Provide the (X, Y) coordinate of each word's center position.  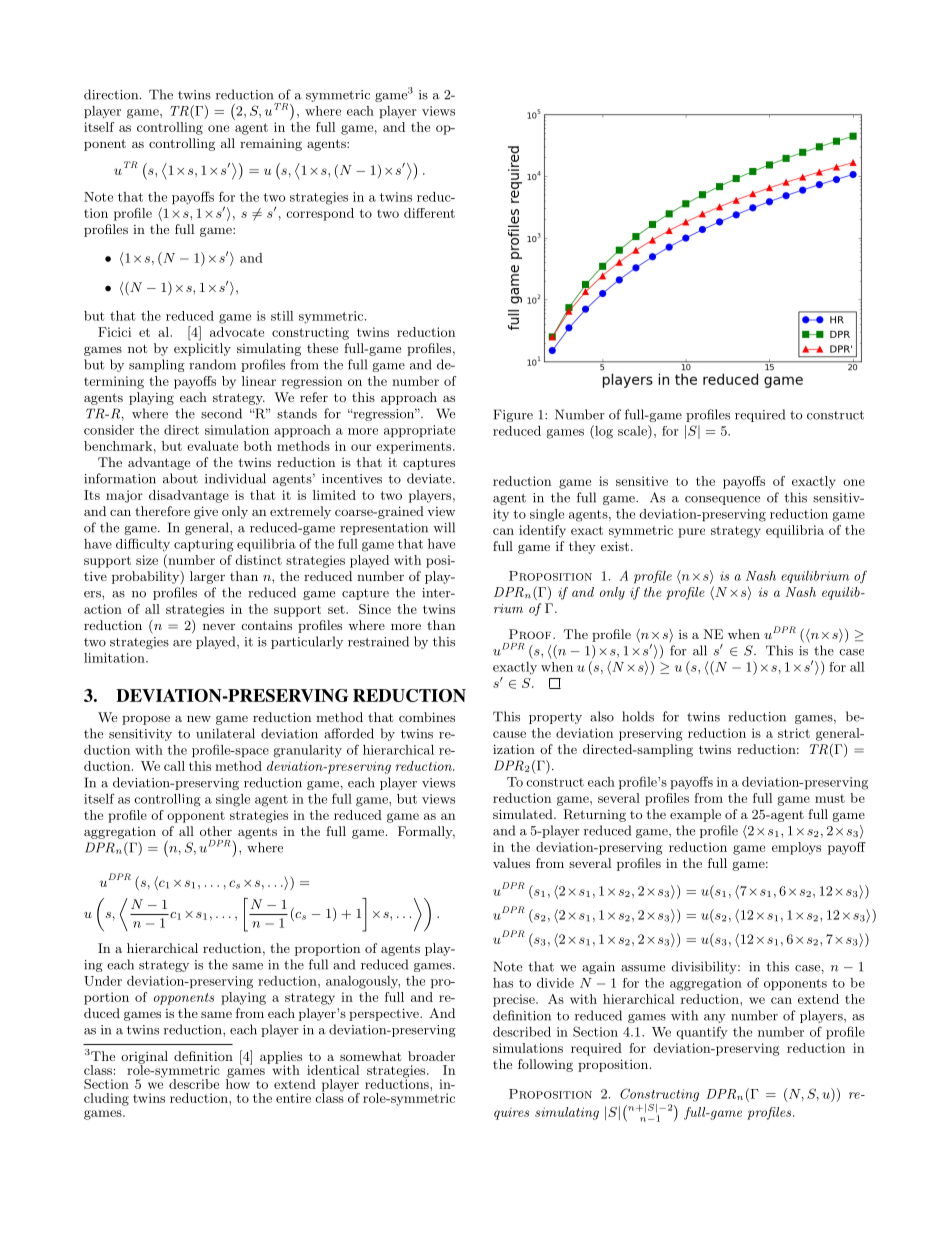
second (221, 413)
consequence (722, 500)
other (216, 831)
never (219, 626)
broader (431, 1056)
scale (633, 430)
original (144, 1058)
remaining (271, 145)
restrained (378, 641)
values (511, 863)
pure (691, 533)
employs (796, 848)
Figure (513, 415)
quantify (702, 1032)
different (429, 213)
